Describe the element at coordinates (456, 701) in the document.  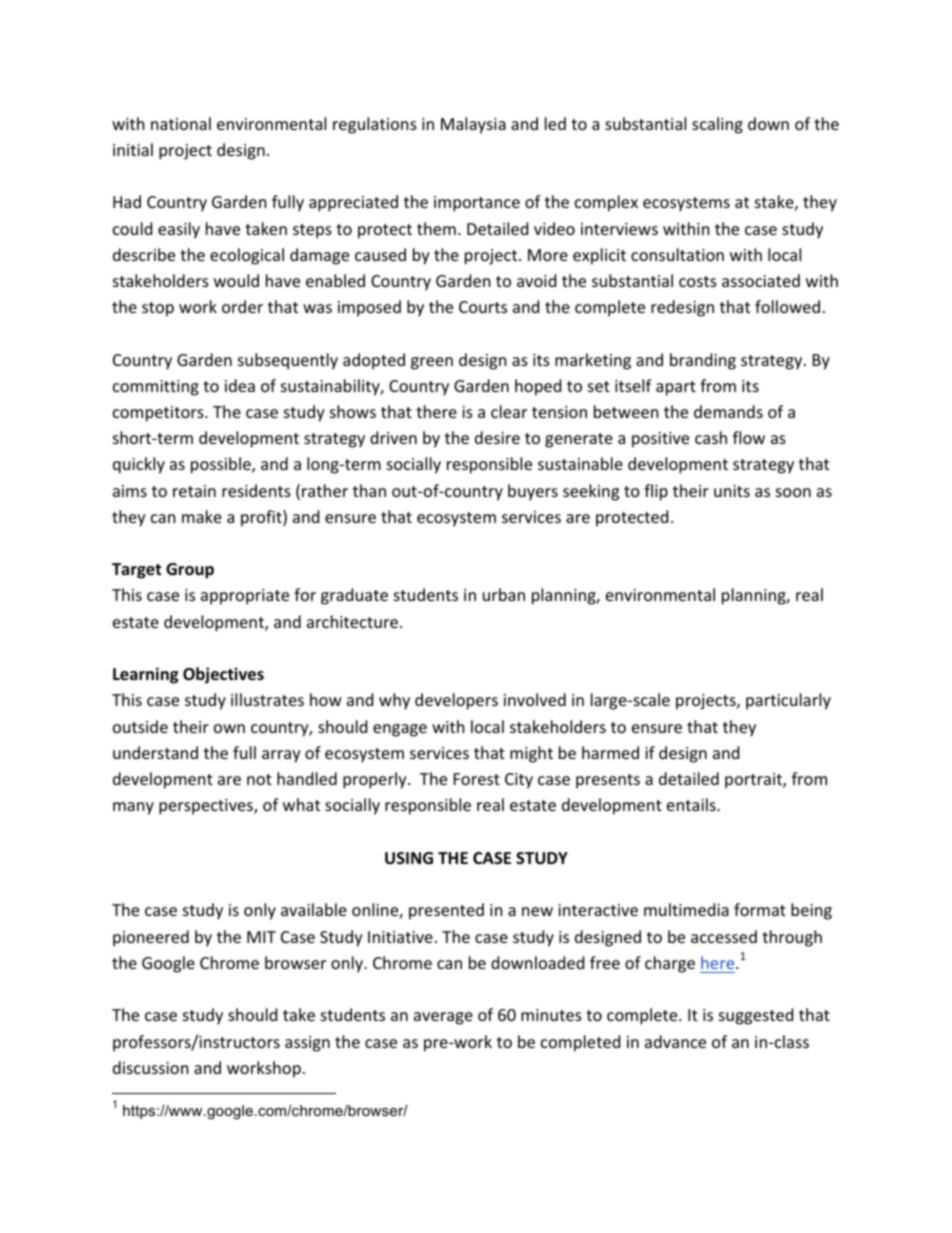
I see `developers` at that location.
